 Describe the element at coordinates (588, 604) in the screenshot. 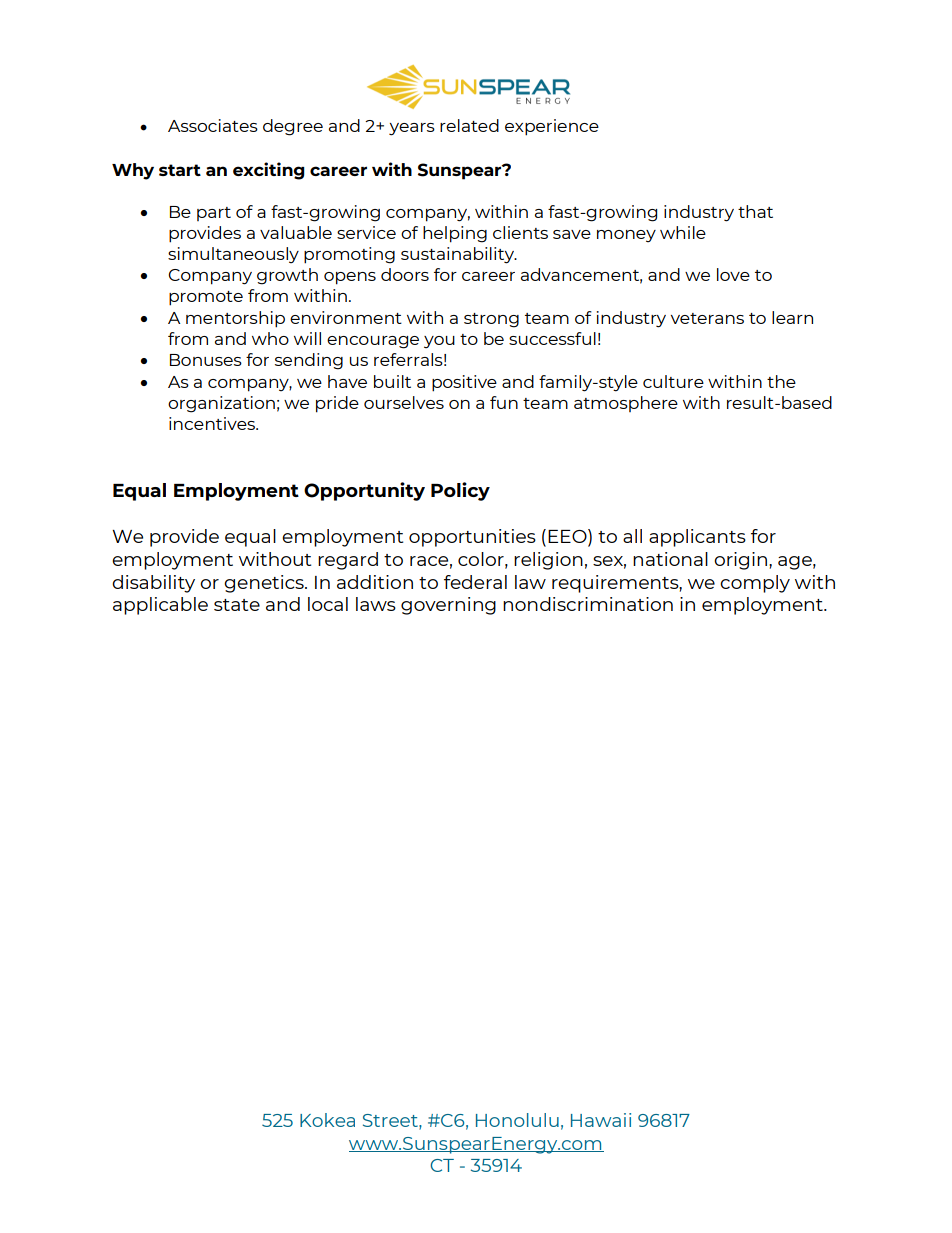

I see `nondiscrimination` at that location.
